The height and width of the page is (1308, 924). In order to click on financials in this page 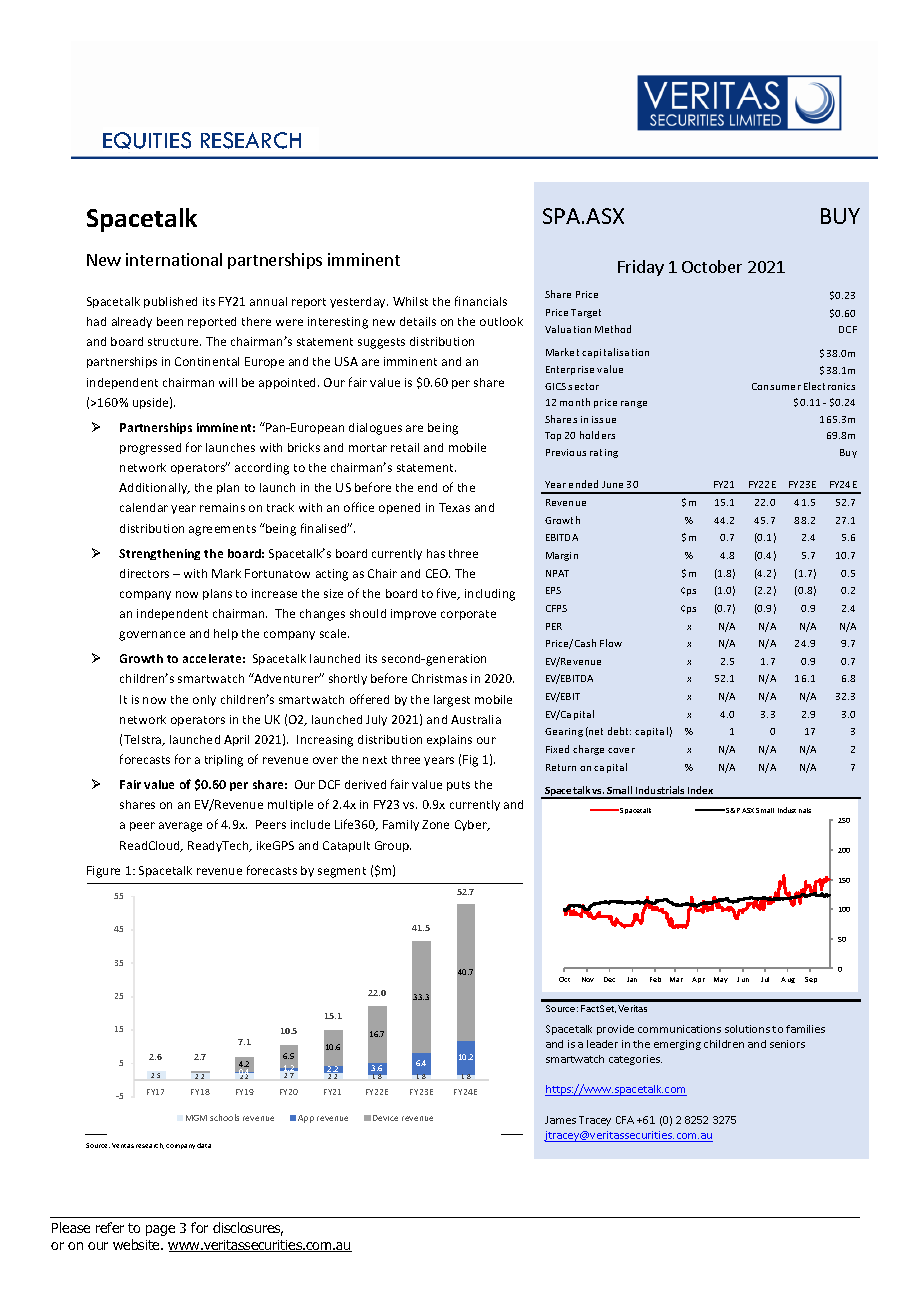, I will do `click(481, 301)`.
